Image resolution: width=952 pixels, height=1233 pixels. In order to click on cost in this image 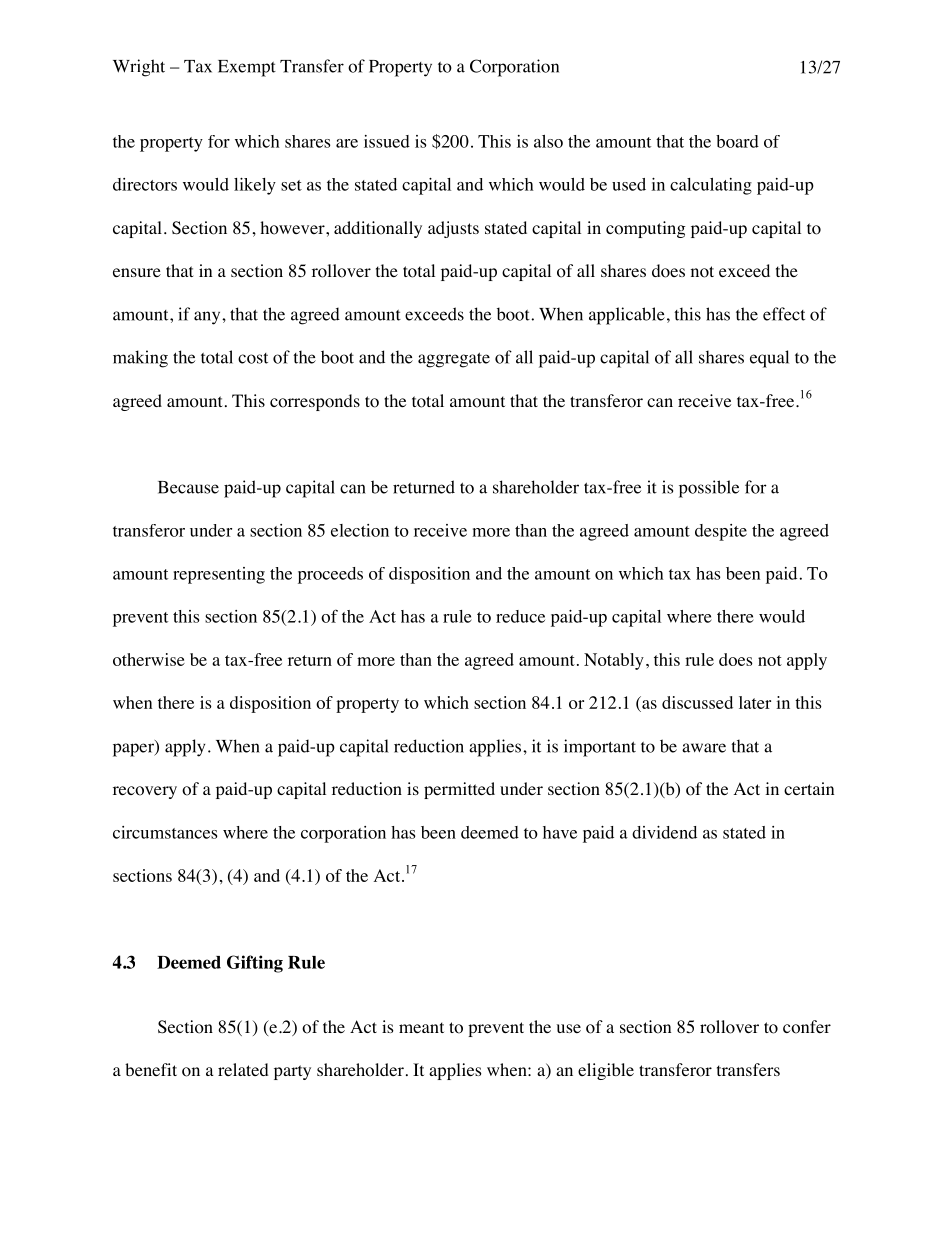, I will do `click(253, 358)`.
